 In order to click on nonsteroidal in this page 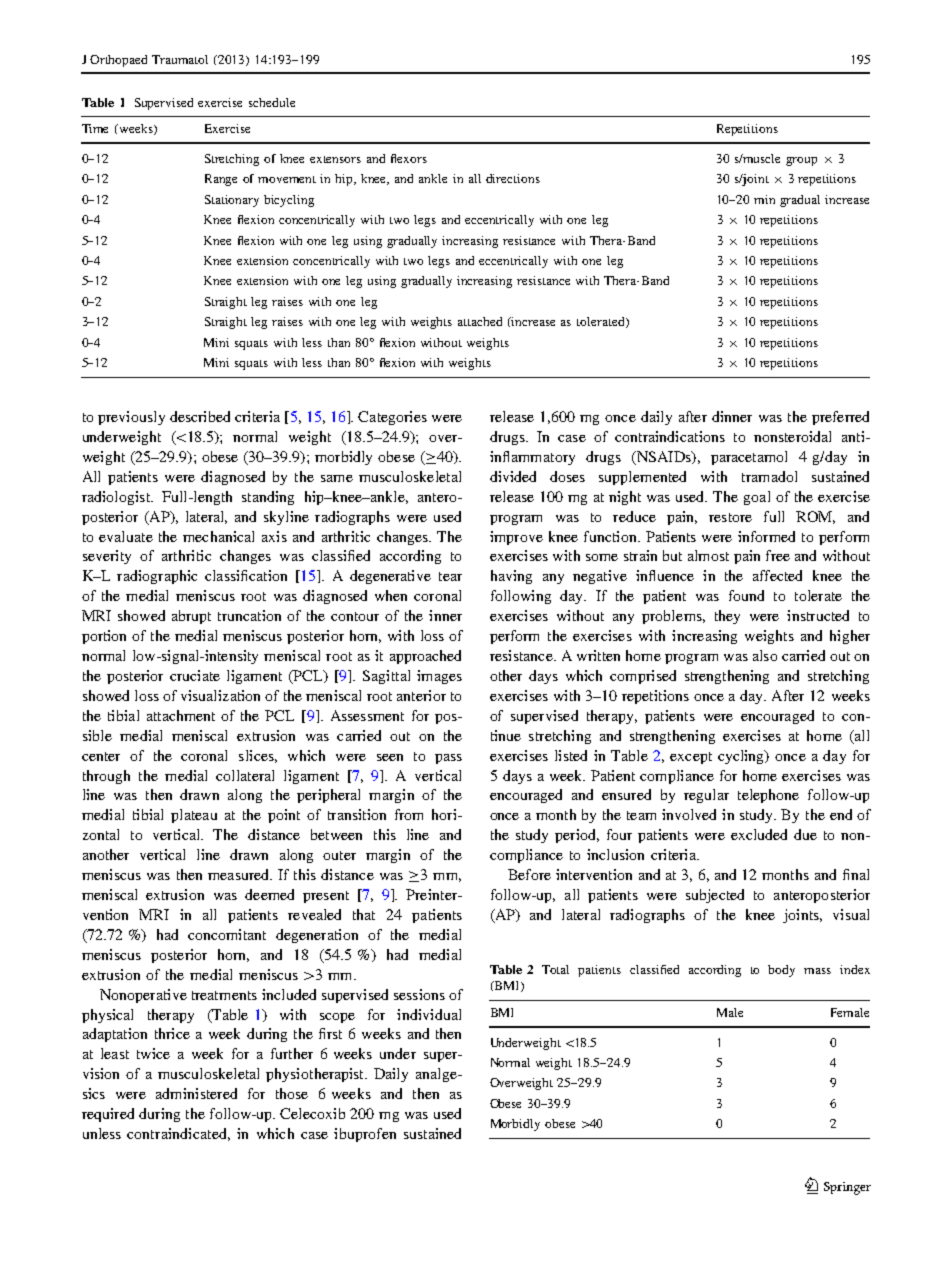, I will do `click(792, 436)`.
